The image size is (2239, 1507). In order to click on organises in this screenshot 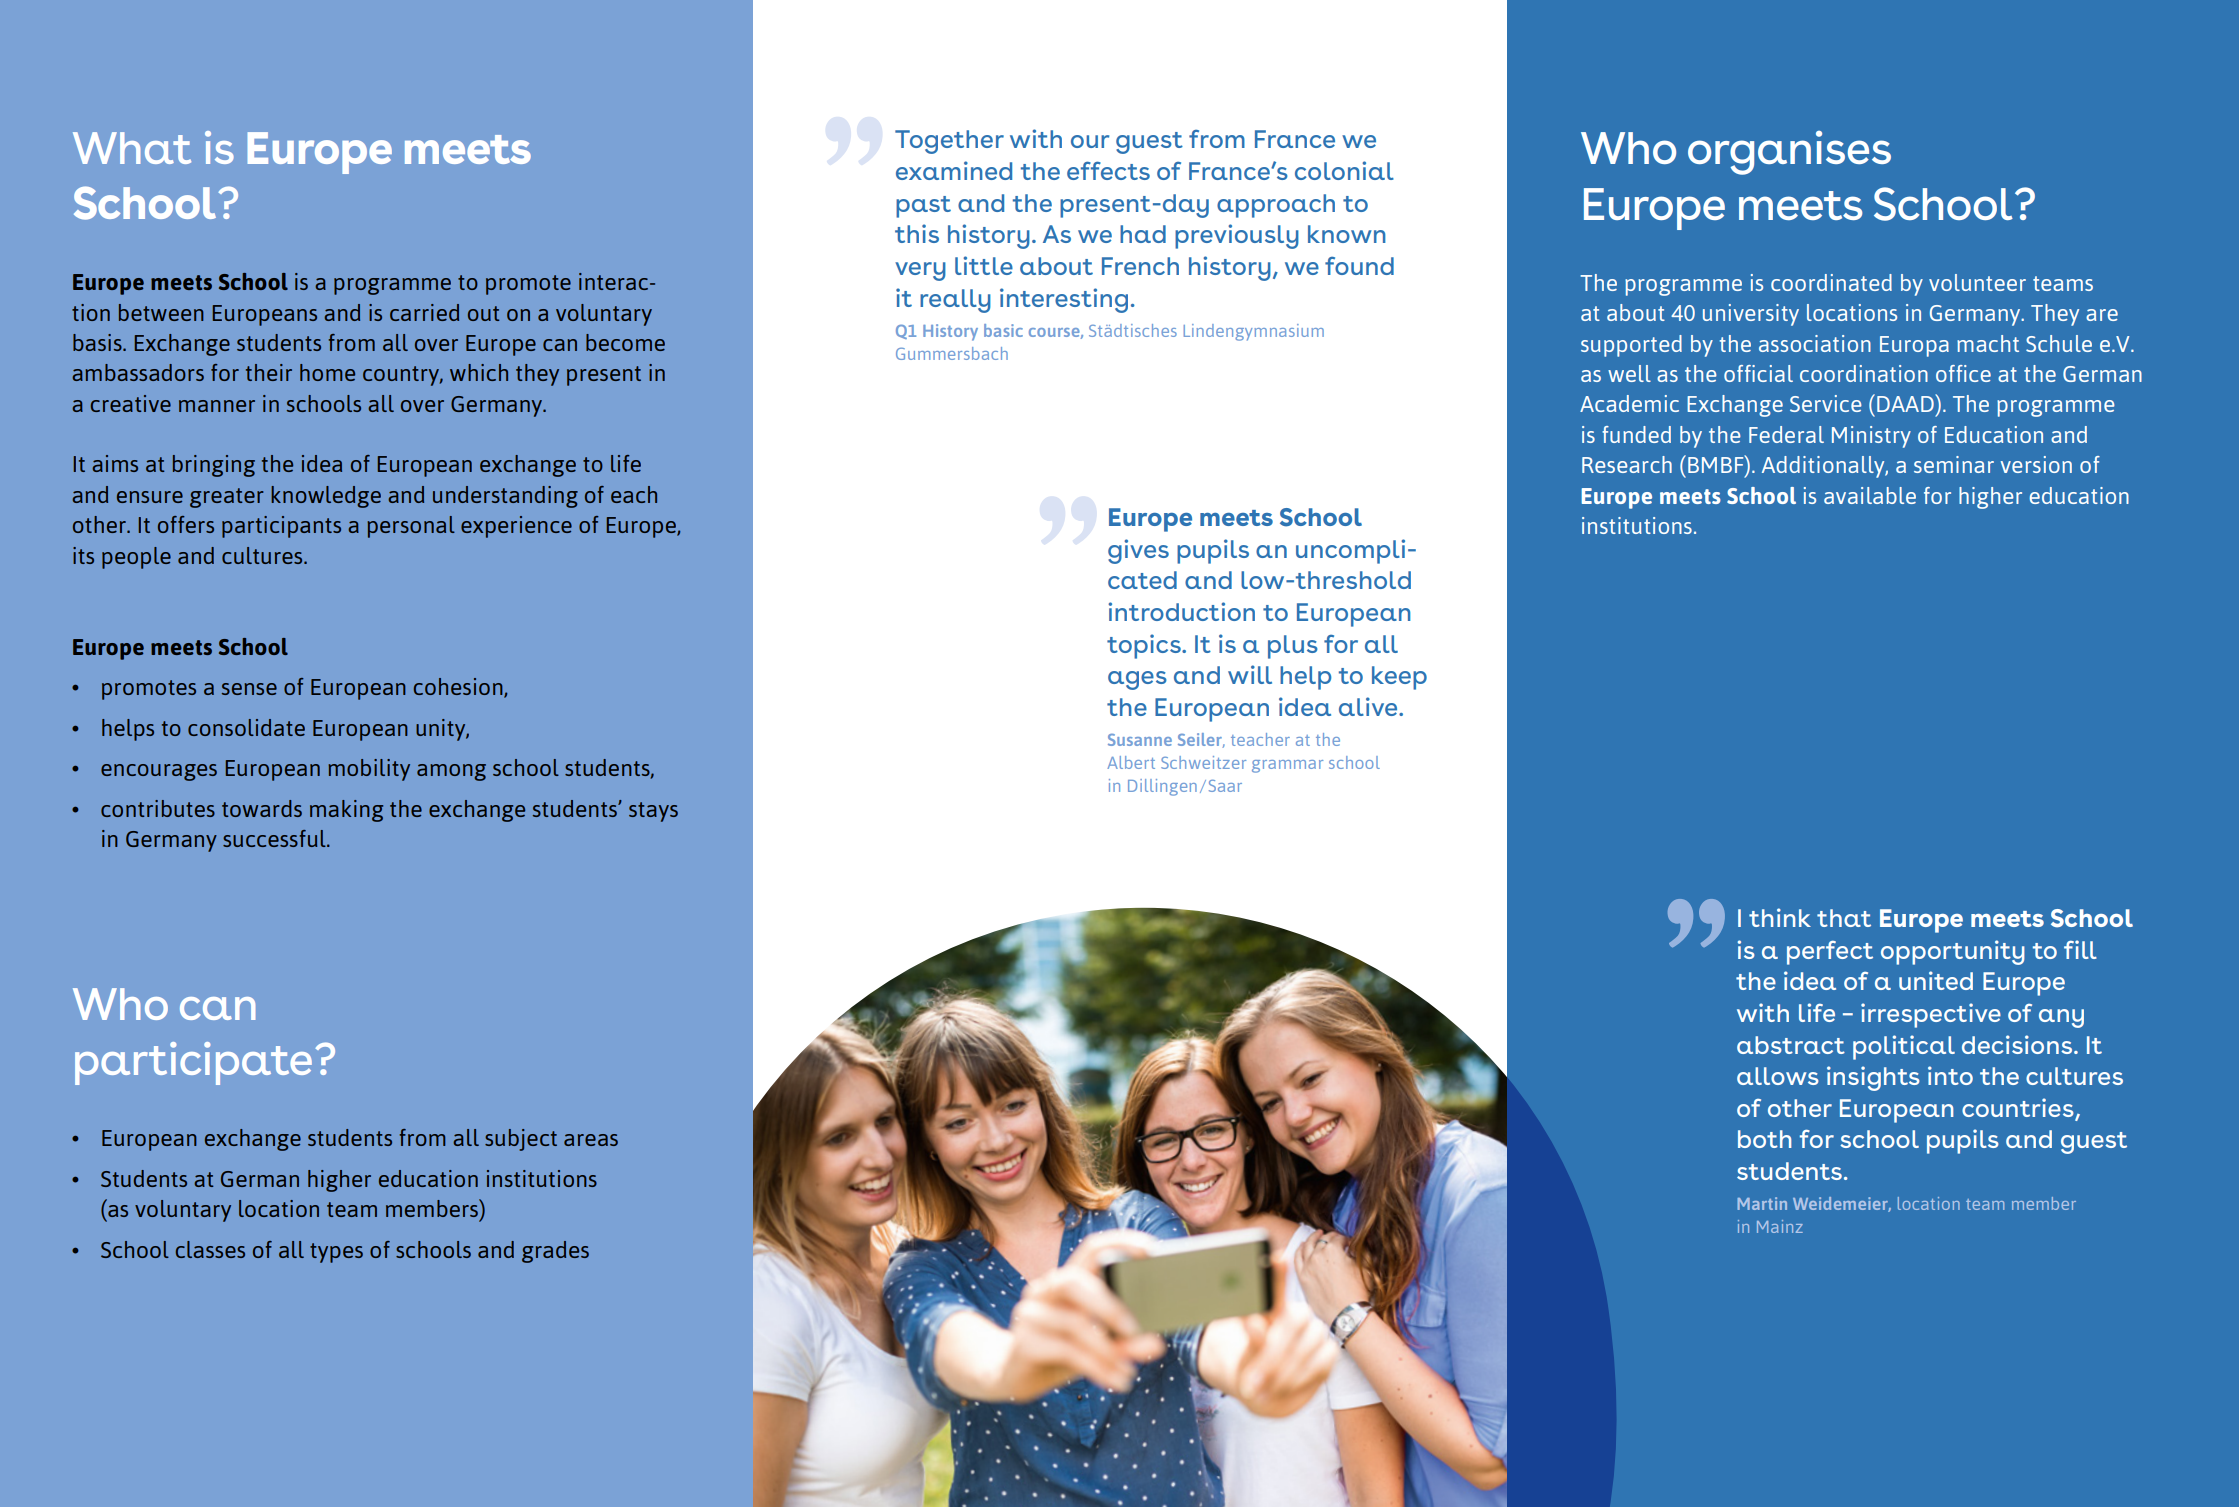, I will do `click(1789, 153)`.
